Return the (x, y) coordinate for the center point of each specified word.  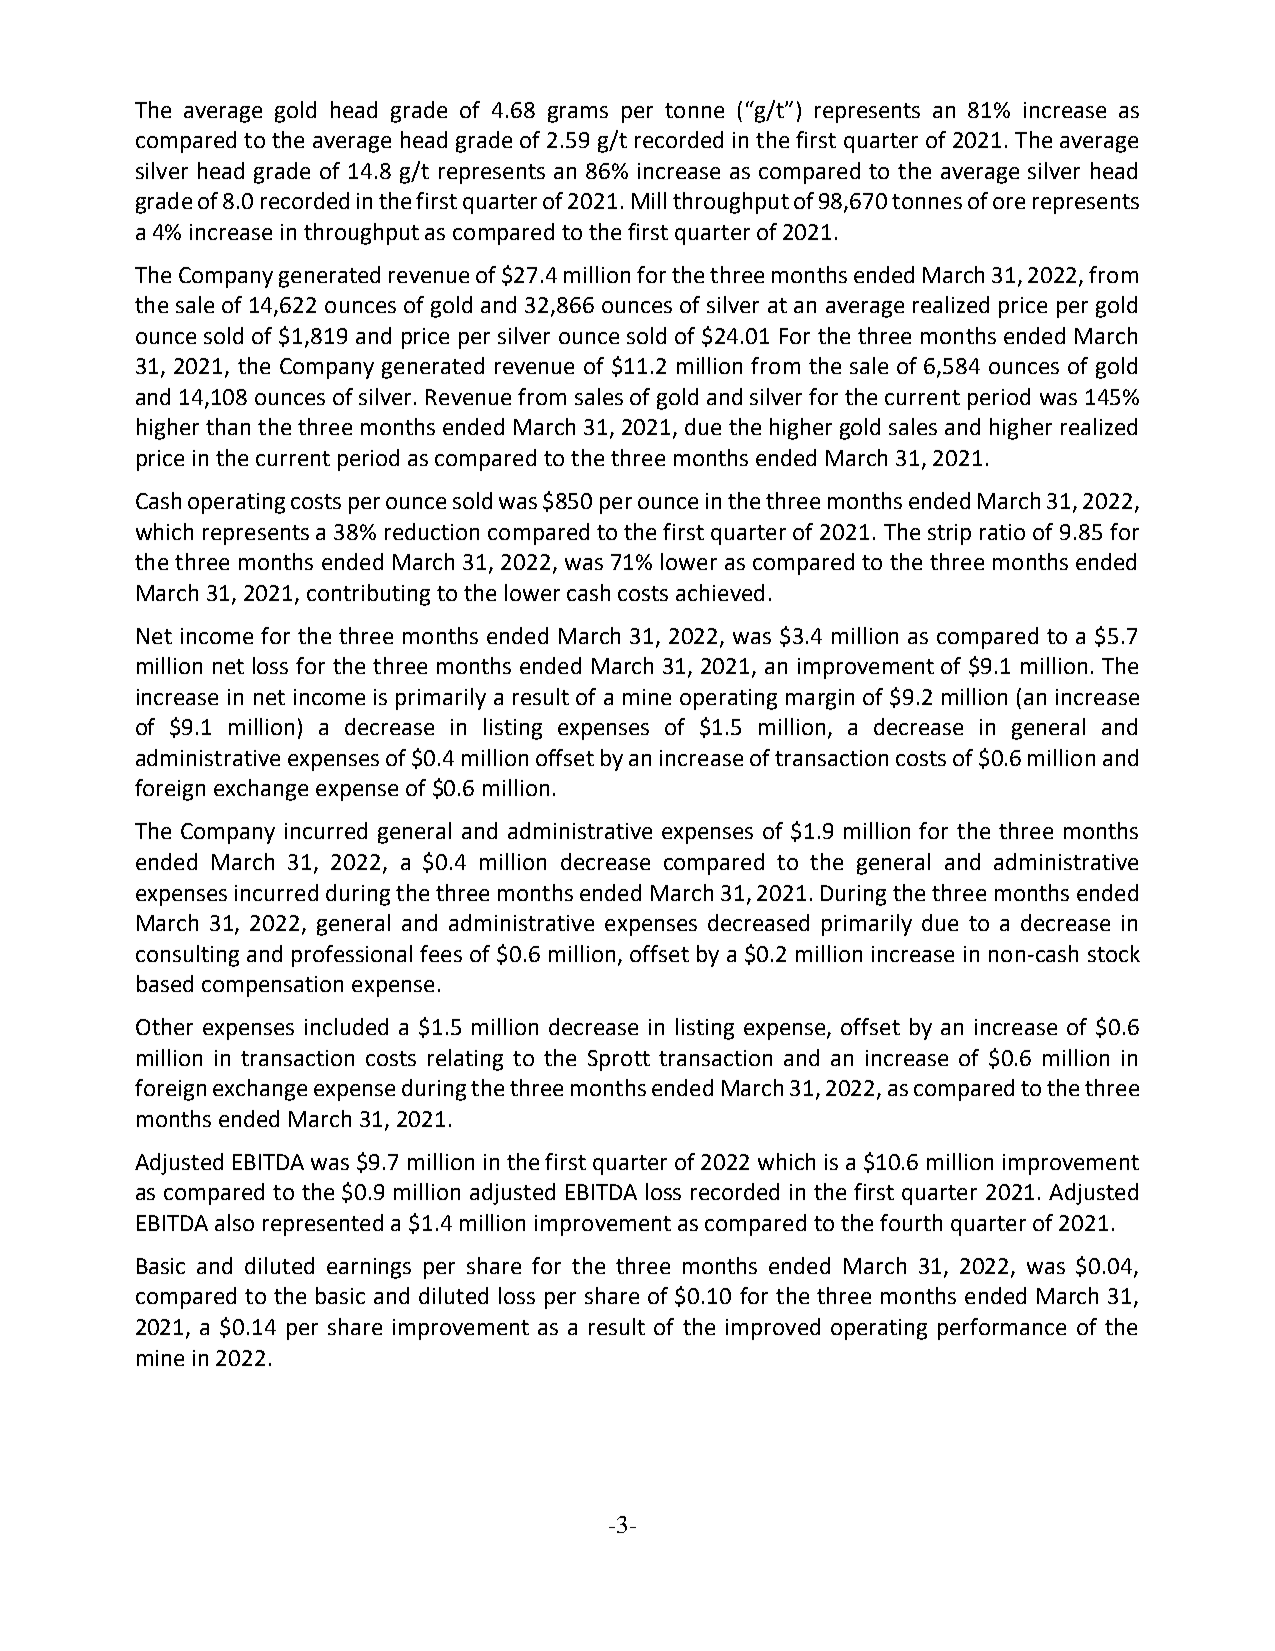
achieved (720, 592)
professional (352, 956)
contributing (368, 595)
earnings (369, 1268)
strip (949, 534)
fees (441, 953)
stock (1114, 953)
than (228, 426)
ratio (1002, 532)
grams (578, 114)
